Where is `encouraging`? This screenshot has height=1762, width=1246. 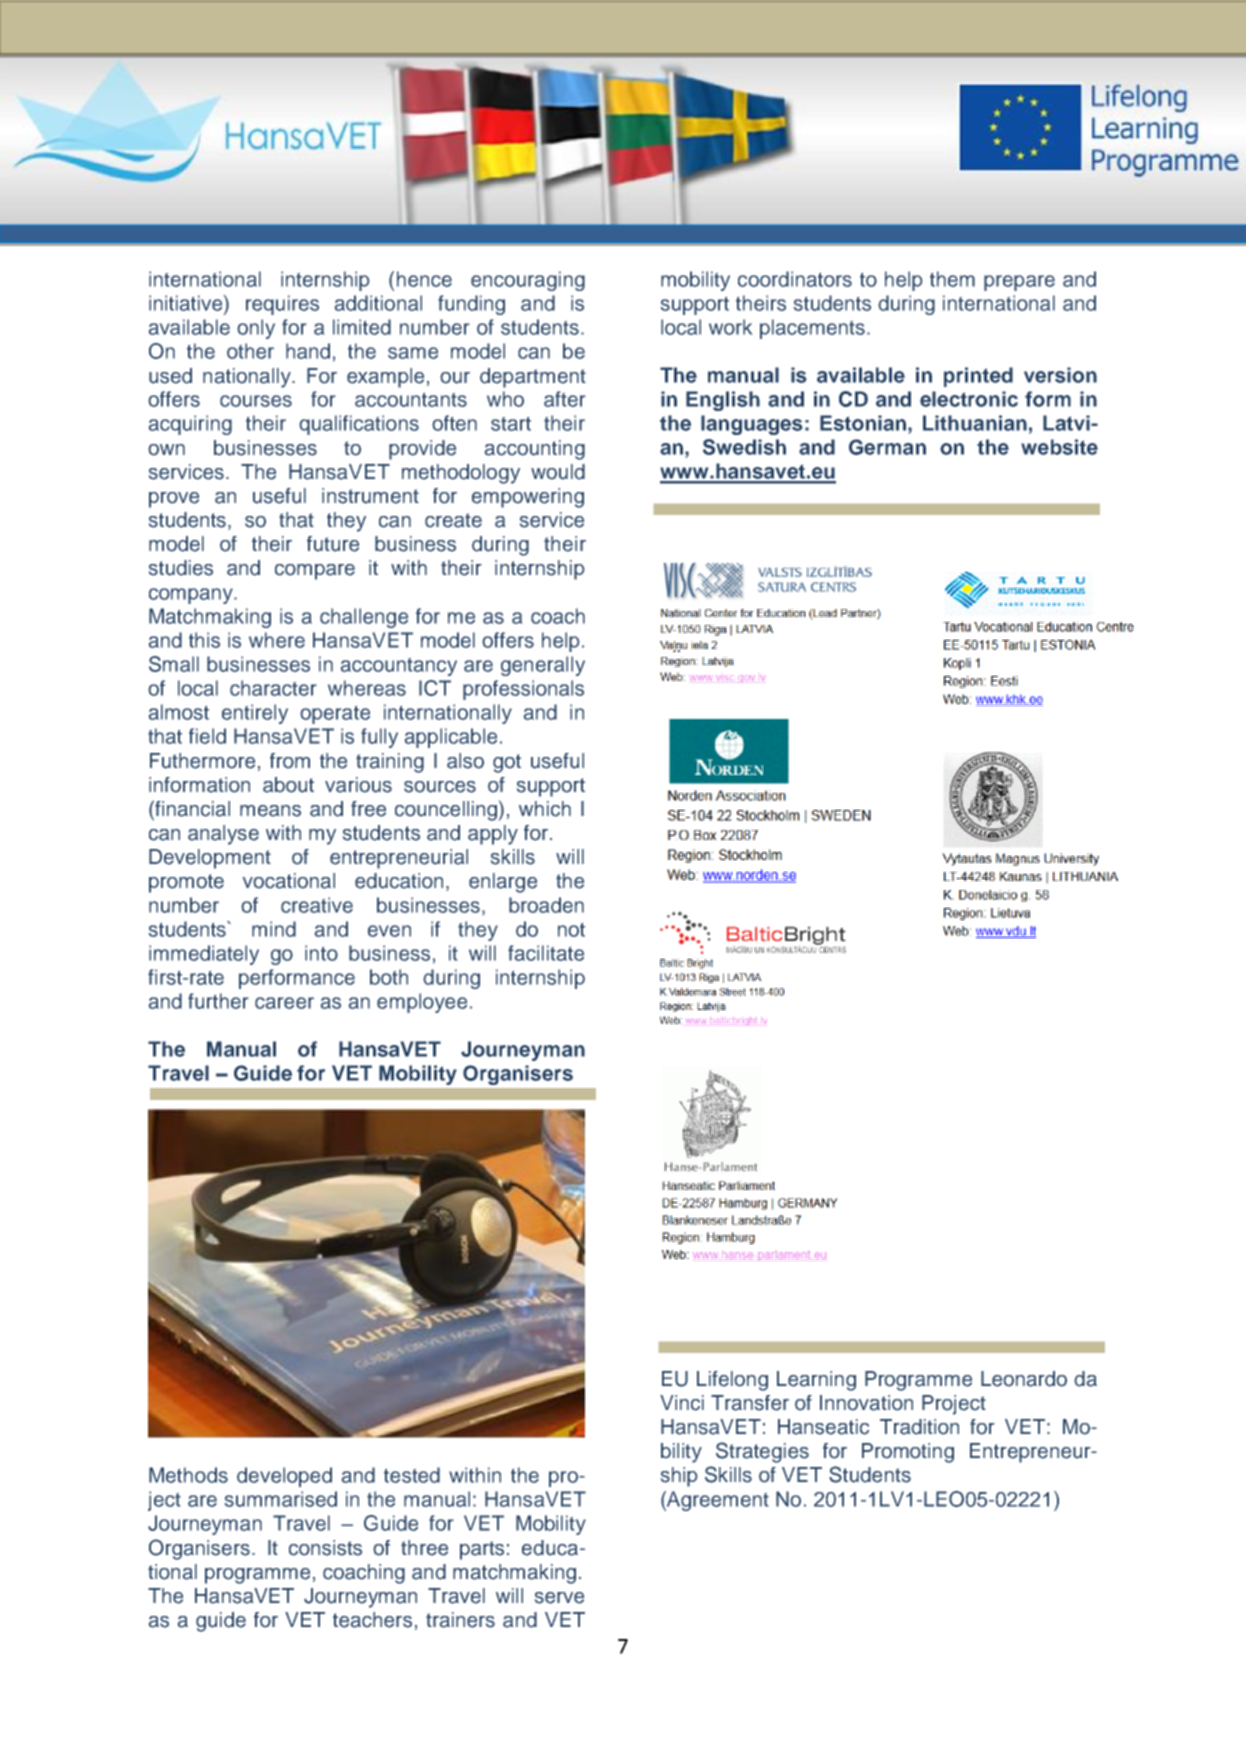
encouraging is located at coordinates (528, 281).
